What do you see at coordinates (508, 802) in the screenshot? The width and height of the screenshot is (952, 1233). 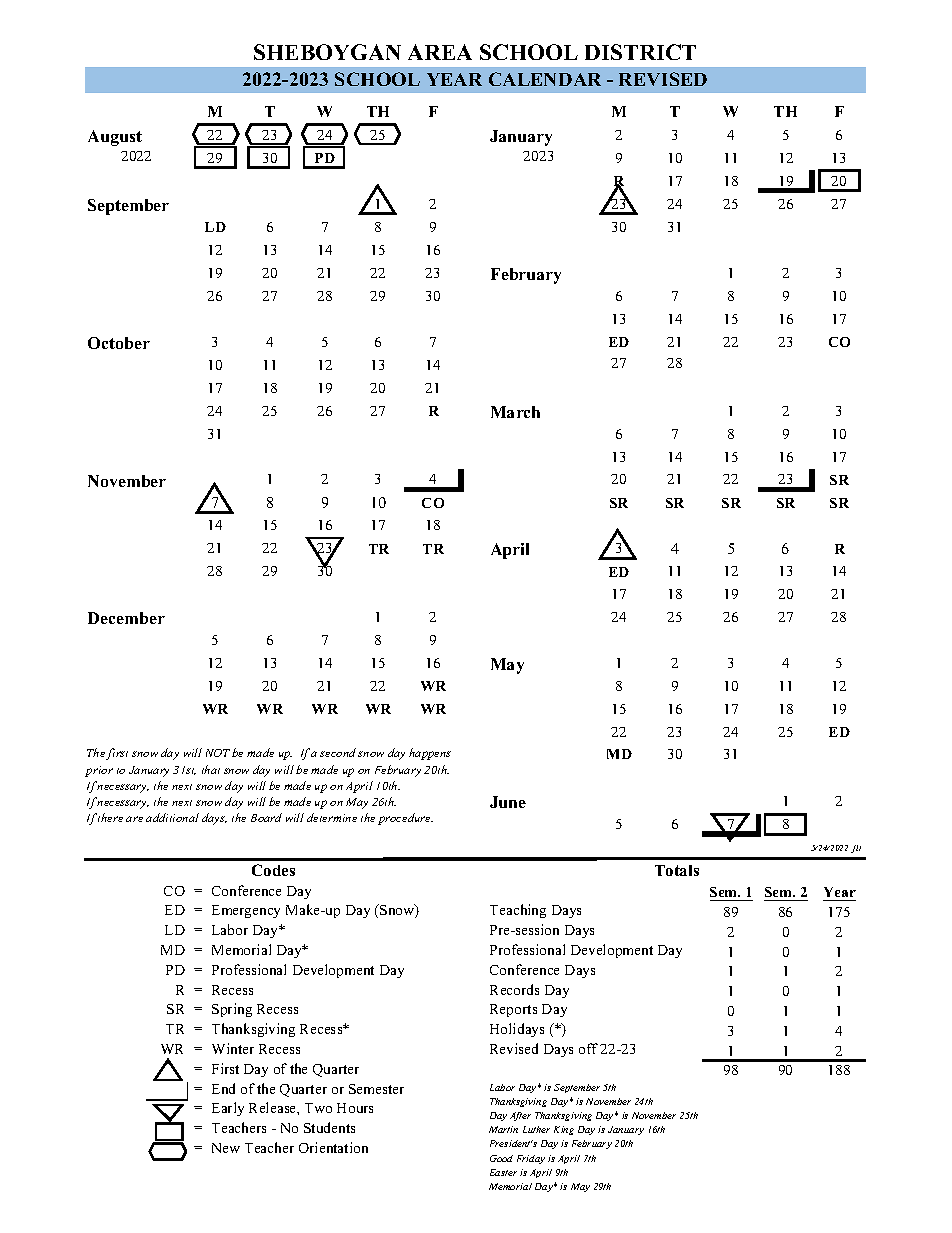 I see `June` at bounding box center [508, 802].
